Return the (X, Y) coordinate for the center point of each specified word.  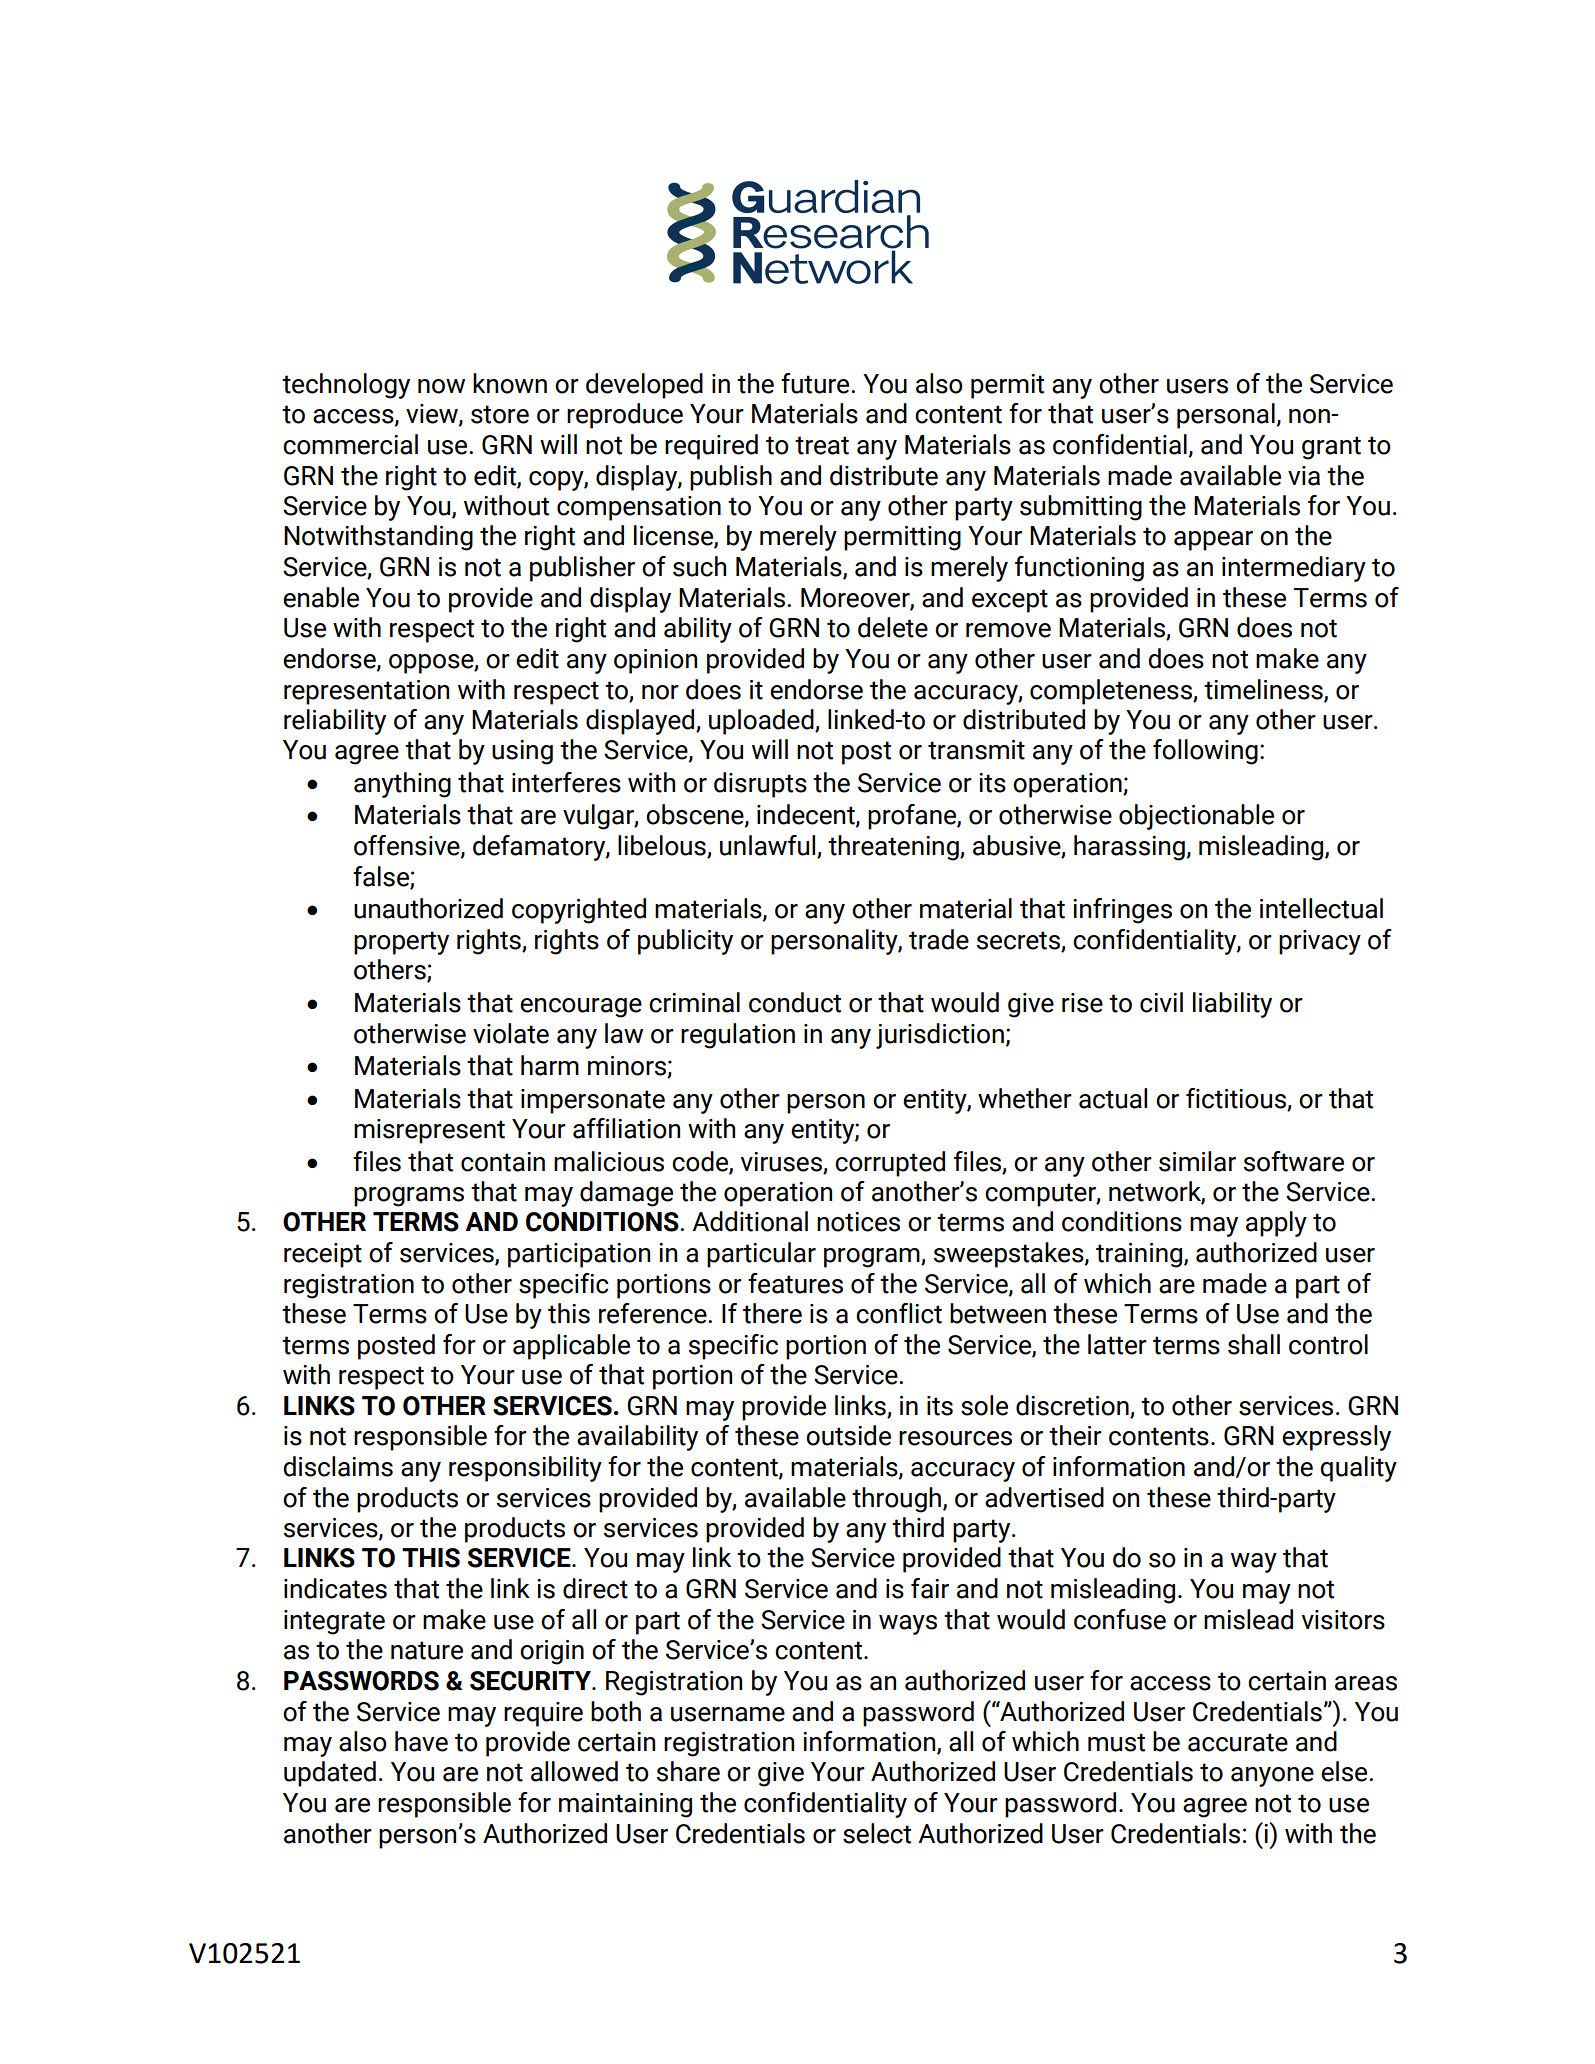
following (1205, 752)
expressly (1336, 1438)
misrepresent (429, 1131)
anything (402, 785)
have (421, 1741)
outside (848, 1435)
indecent (807, 815)
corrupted (890, 1164)
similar (1197, 1161)
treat (822, 445)
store (500, 414)
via (1304, 476)
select (877, 1833)
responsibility (525, 1469)
